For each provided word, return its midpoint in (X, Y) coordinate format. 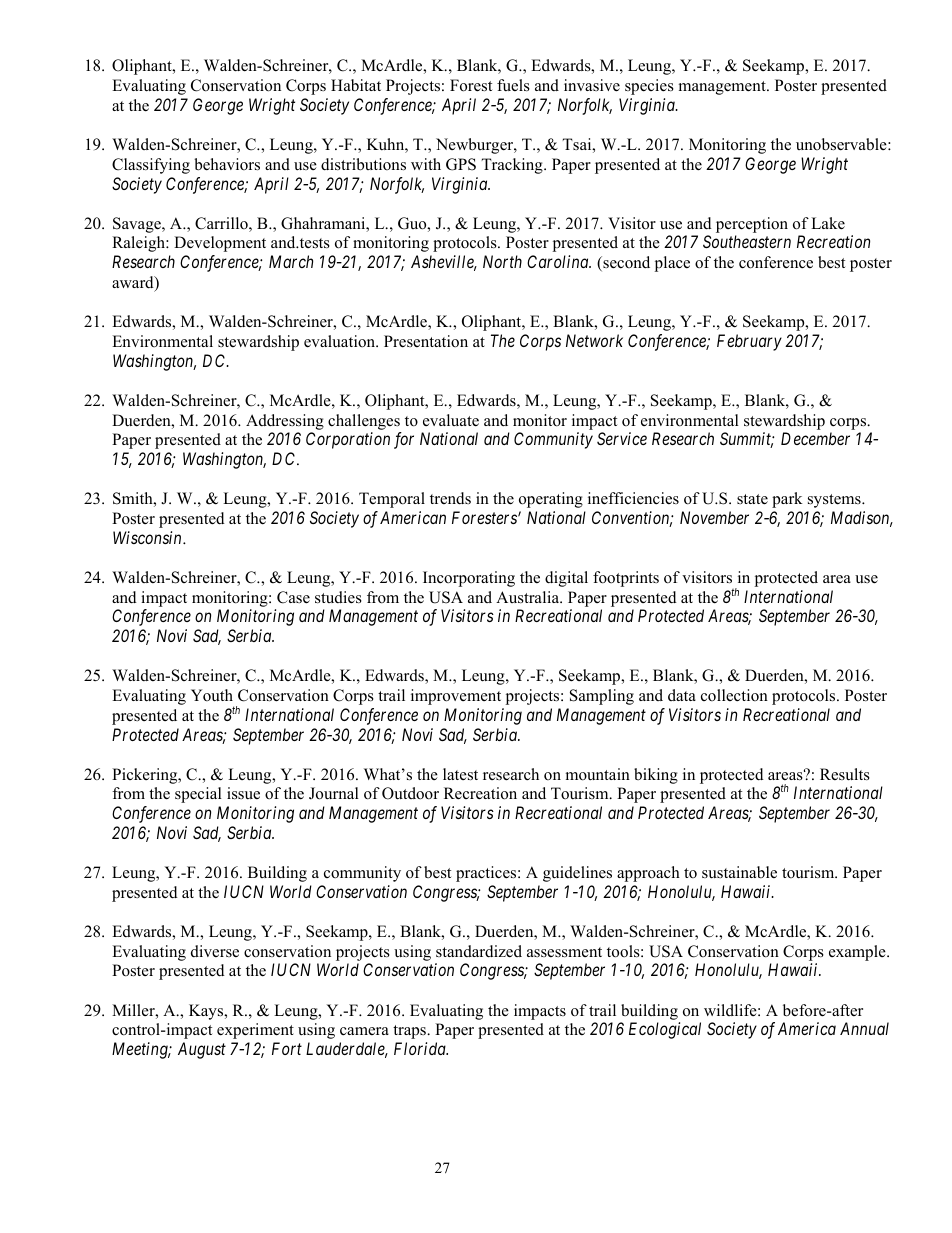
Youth (212, 695)
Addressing (285, 422)
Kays (207, 1012)
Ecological (665, 1030)
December (815, 438)
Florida (421, 1048)
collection (734, 695)
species (649, 87)
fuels (513, 85)
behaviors (227, 164)
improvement (456, 697)
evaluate (451, 420)
